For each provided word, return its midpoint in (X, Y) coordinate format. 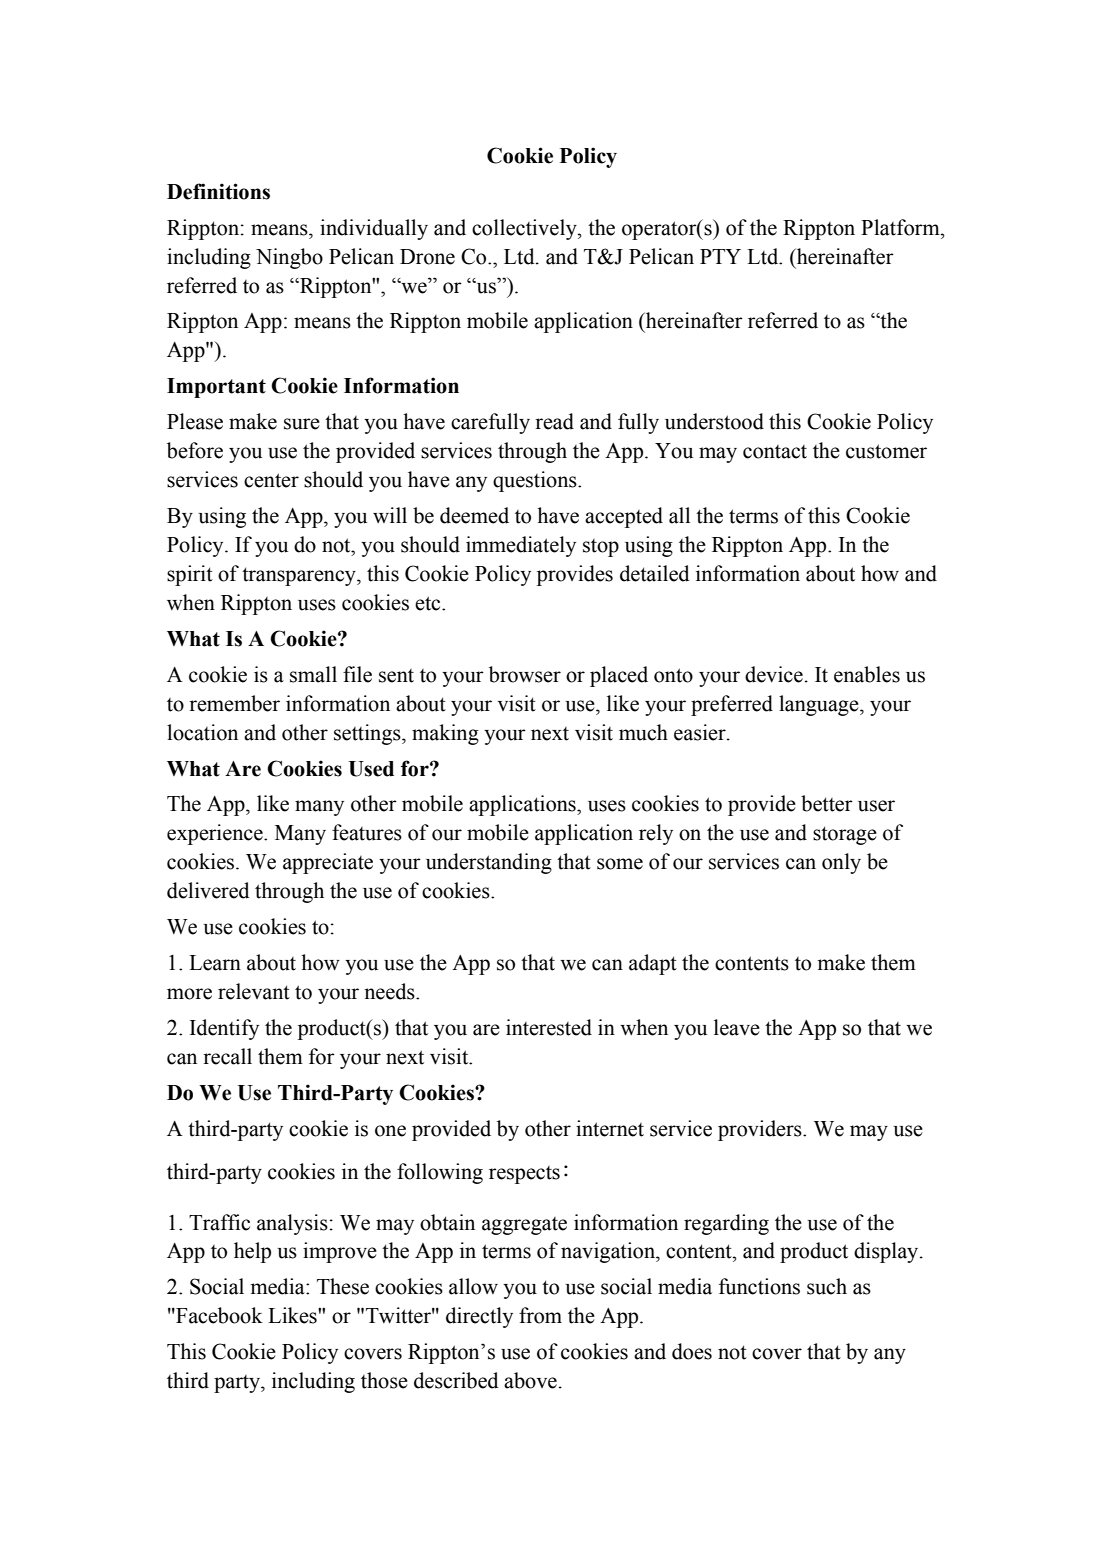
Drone (427, 257)
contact (775, 452)
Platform (901, 227)
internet (610, 1128)
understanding (489, 863)
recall (227, 1056)
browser (525, 674)
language (820, 705)
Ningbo (289, 258)
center (271, 480)
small (313, 674)
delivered (208, 890)
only (841, 863)
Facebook (218, 1315)
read (554, 421)
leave (737, 1027)
